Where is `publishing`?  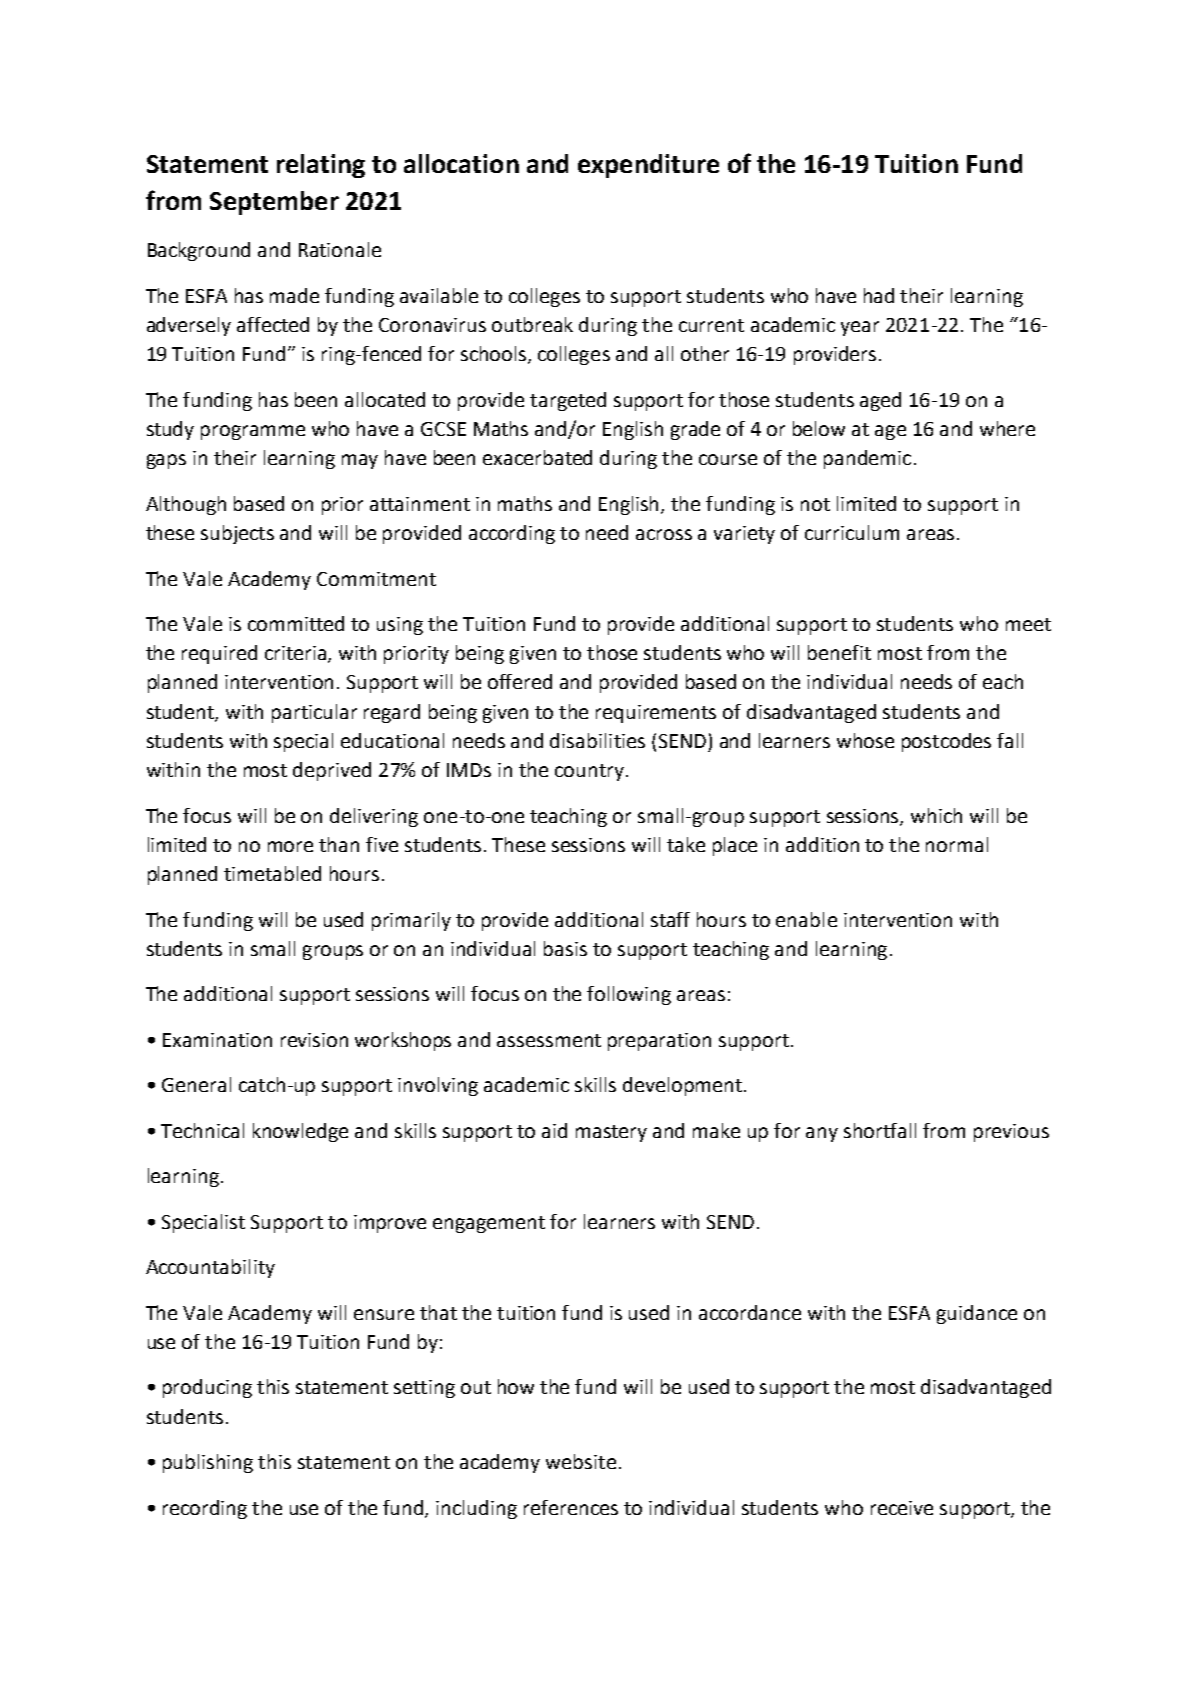
publishing is located at coordinates (208, 1463).
